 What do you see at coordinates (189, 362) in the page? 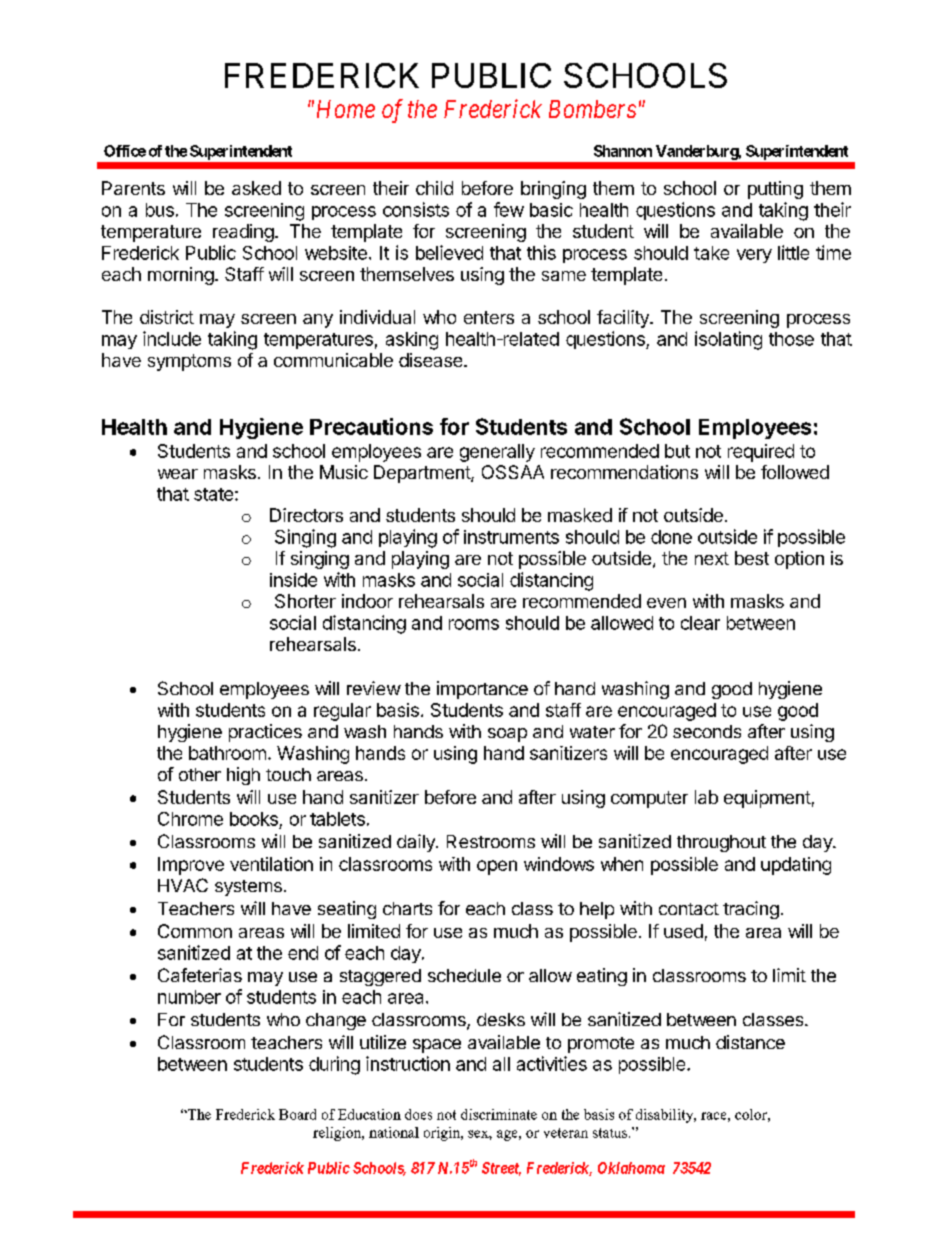
I see `symptoms` at bounding box center [189, 362].
